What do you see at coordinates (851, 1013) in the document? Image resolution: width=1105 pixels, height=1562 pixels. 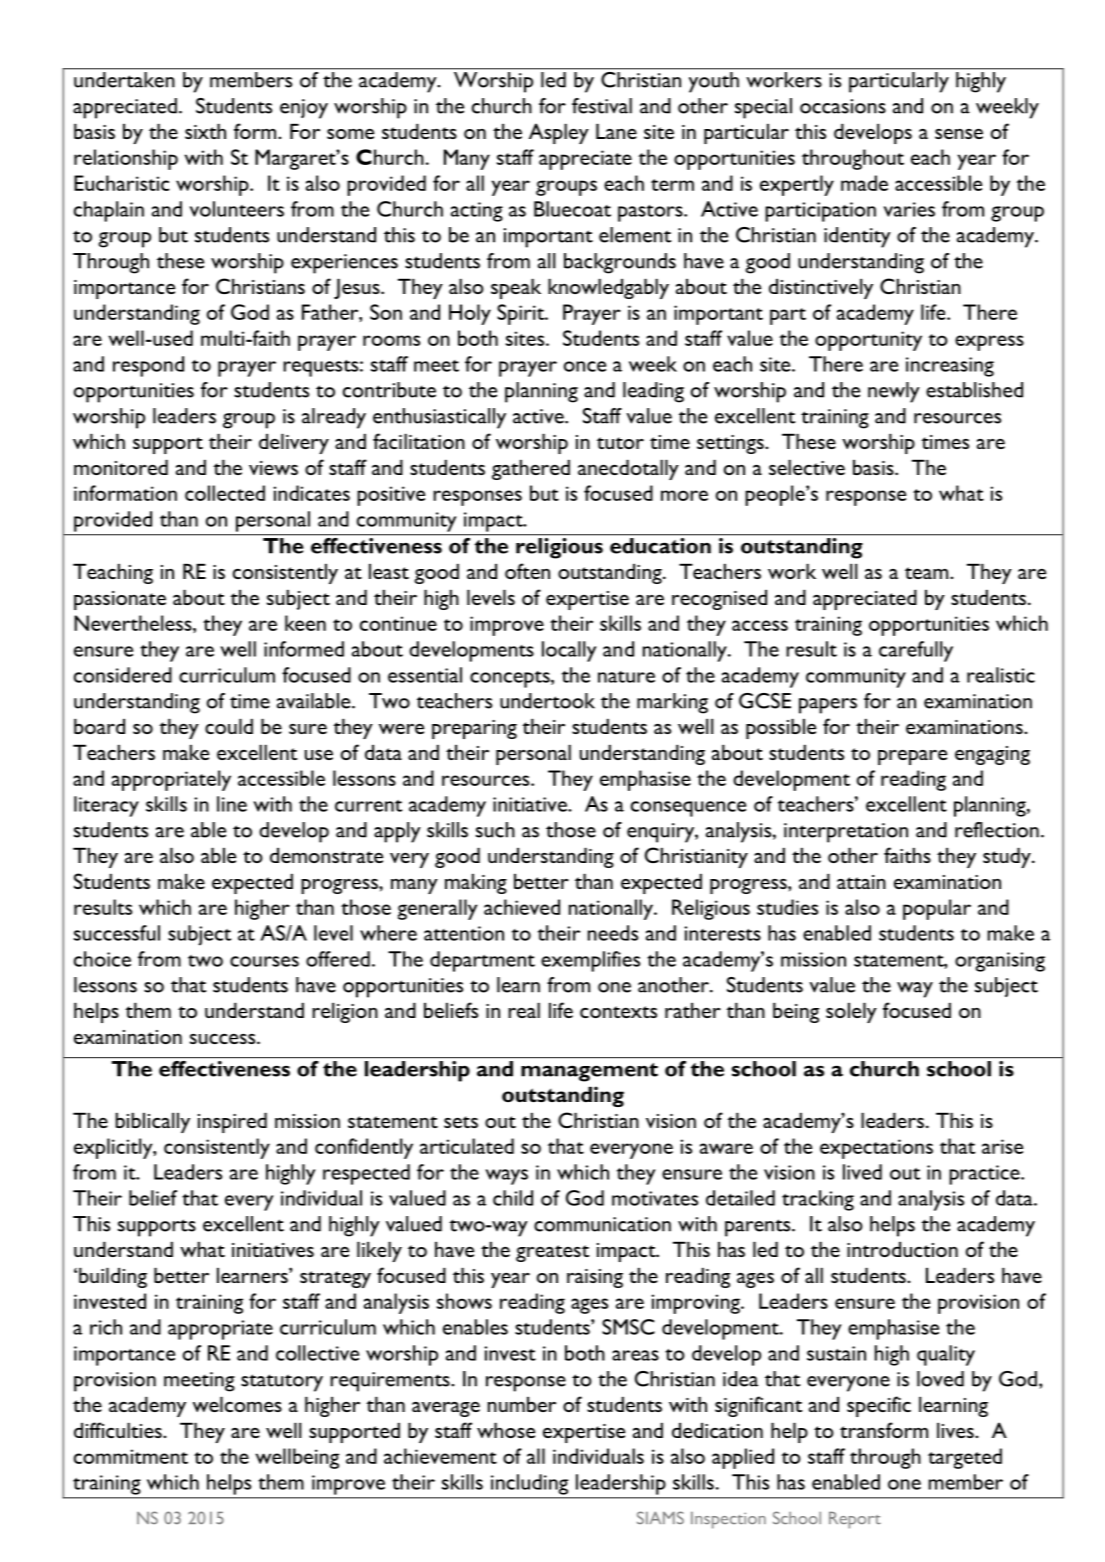 I see `solely` at bounding box center [851, 1013].
